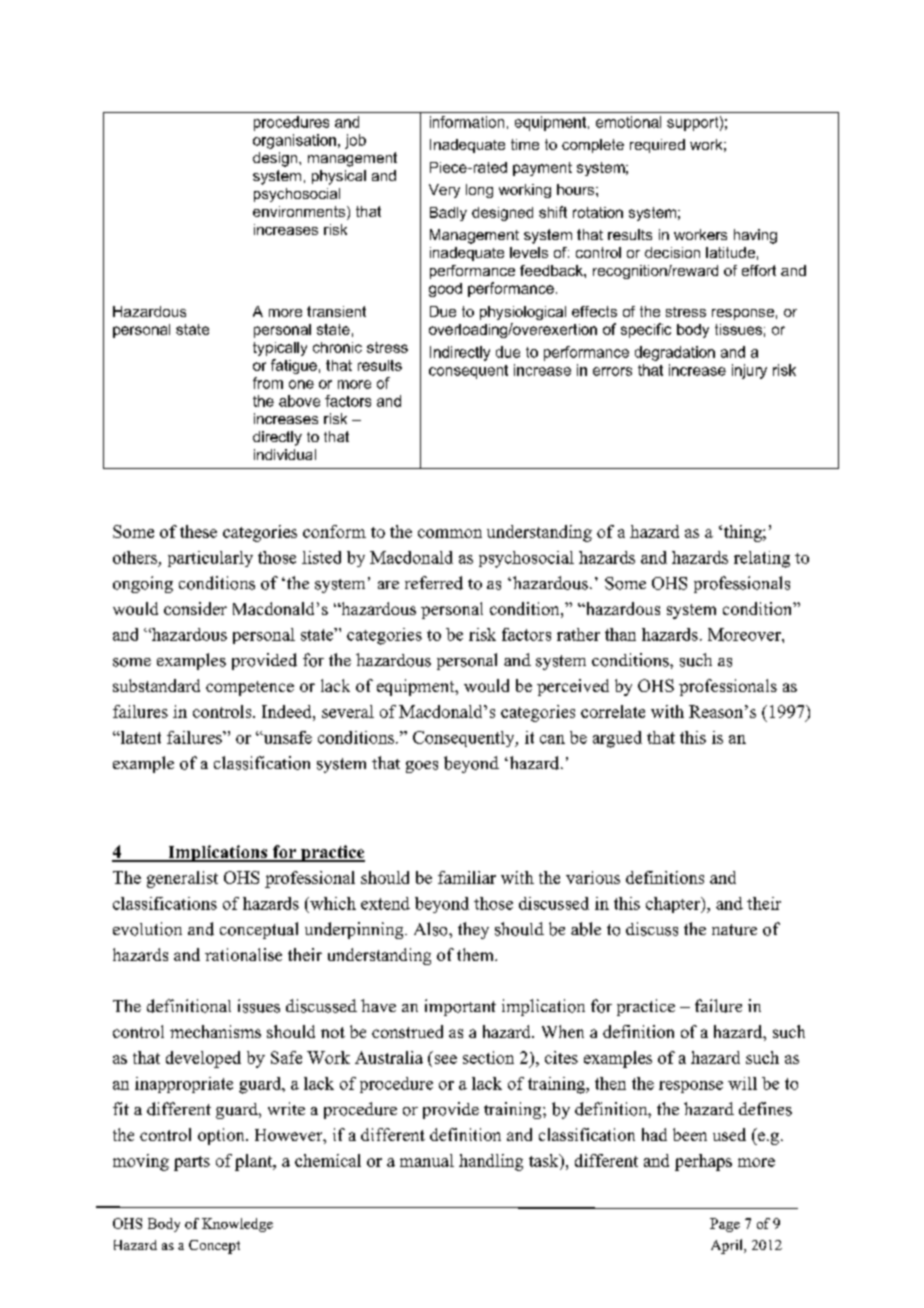  What do you see at coordinates (444, 191) in the screenshot?
I see `Very` at bounding box center [444, 191].
